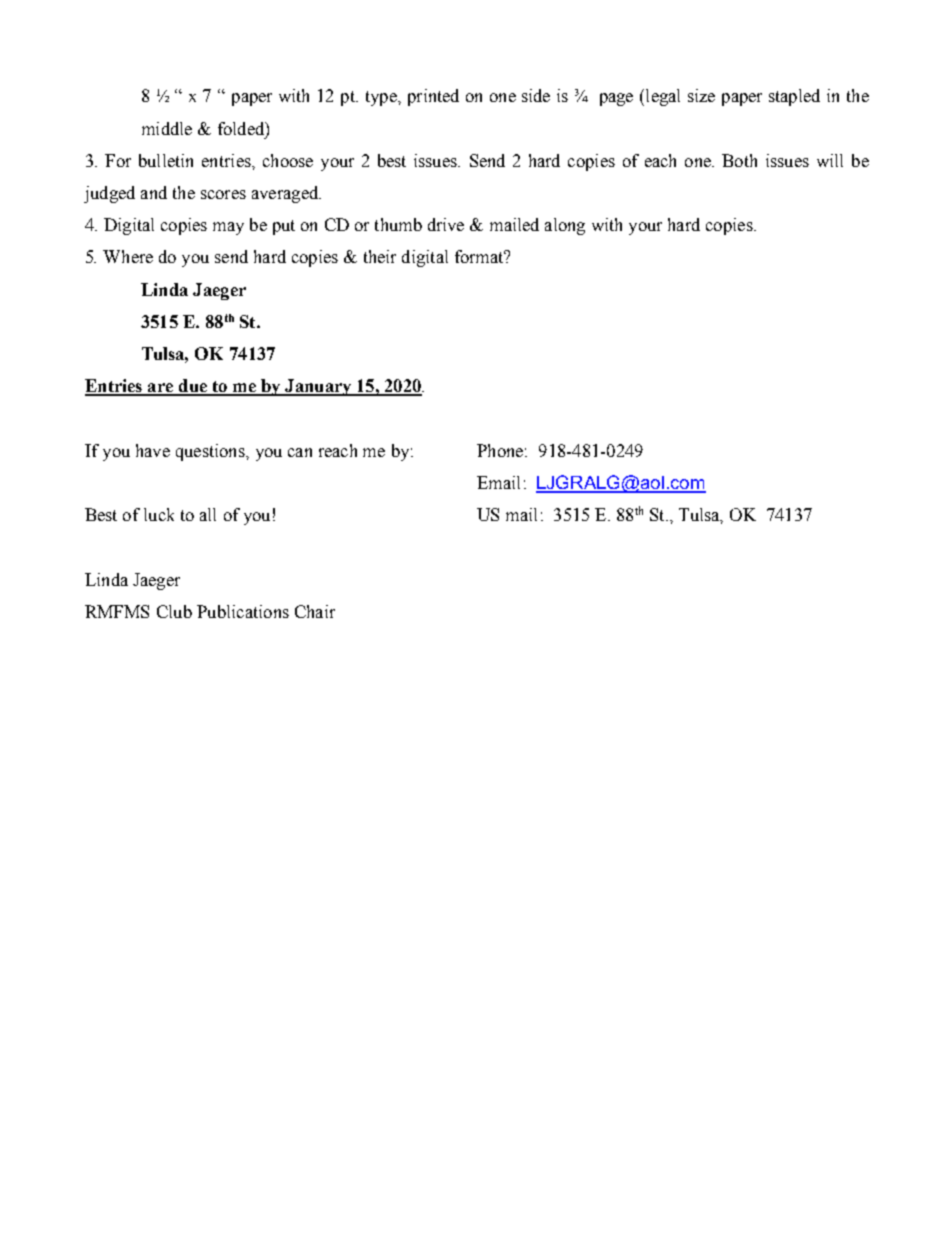 Image resolution: width=952 pixels, height=1233 pixels. What do you see at coordinates (167, 128) in the screenshot?
I see `middle` at bounding box center [167, 128].
